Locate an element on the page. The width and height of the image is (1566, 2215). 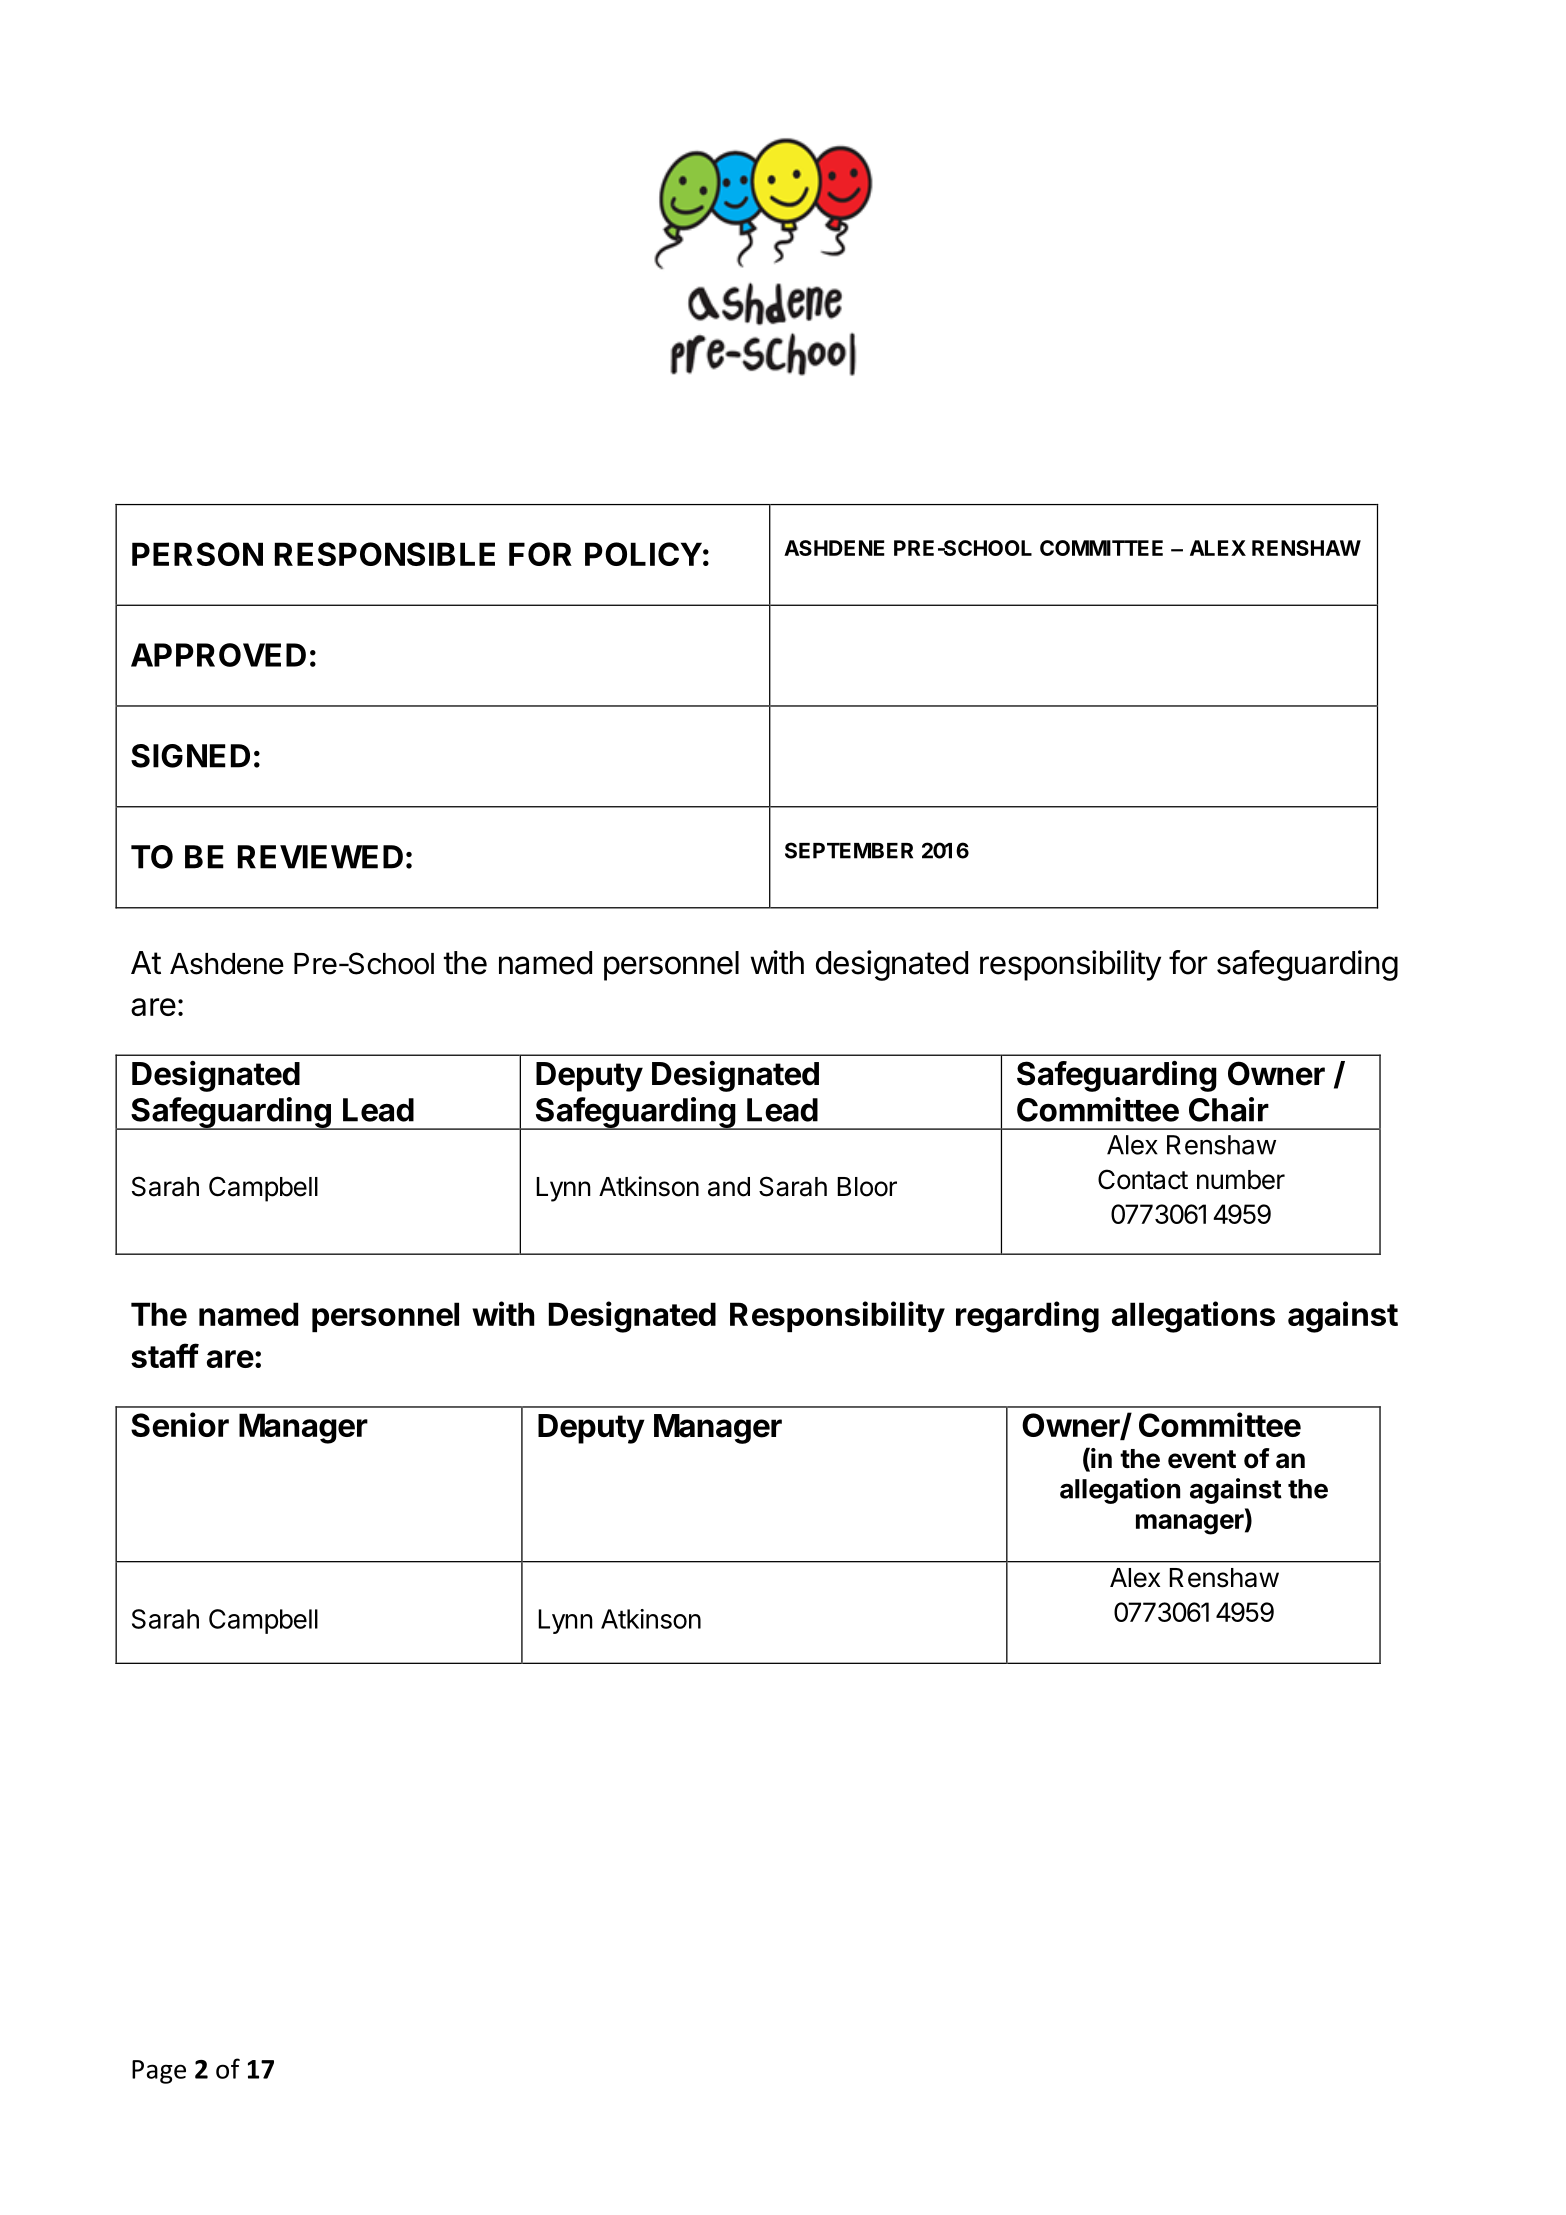
staff is located at coordinates (165, 1355).
